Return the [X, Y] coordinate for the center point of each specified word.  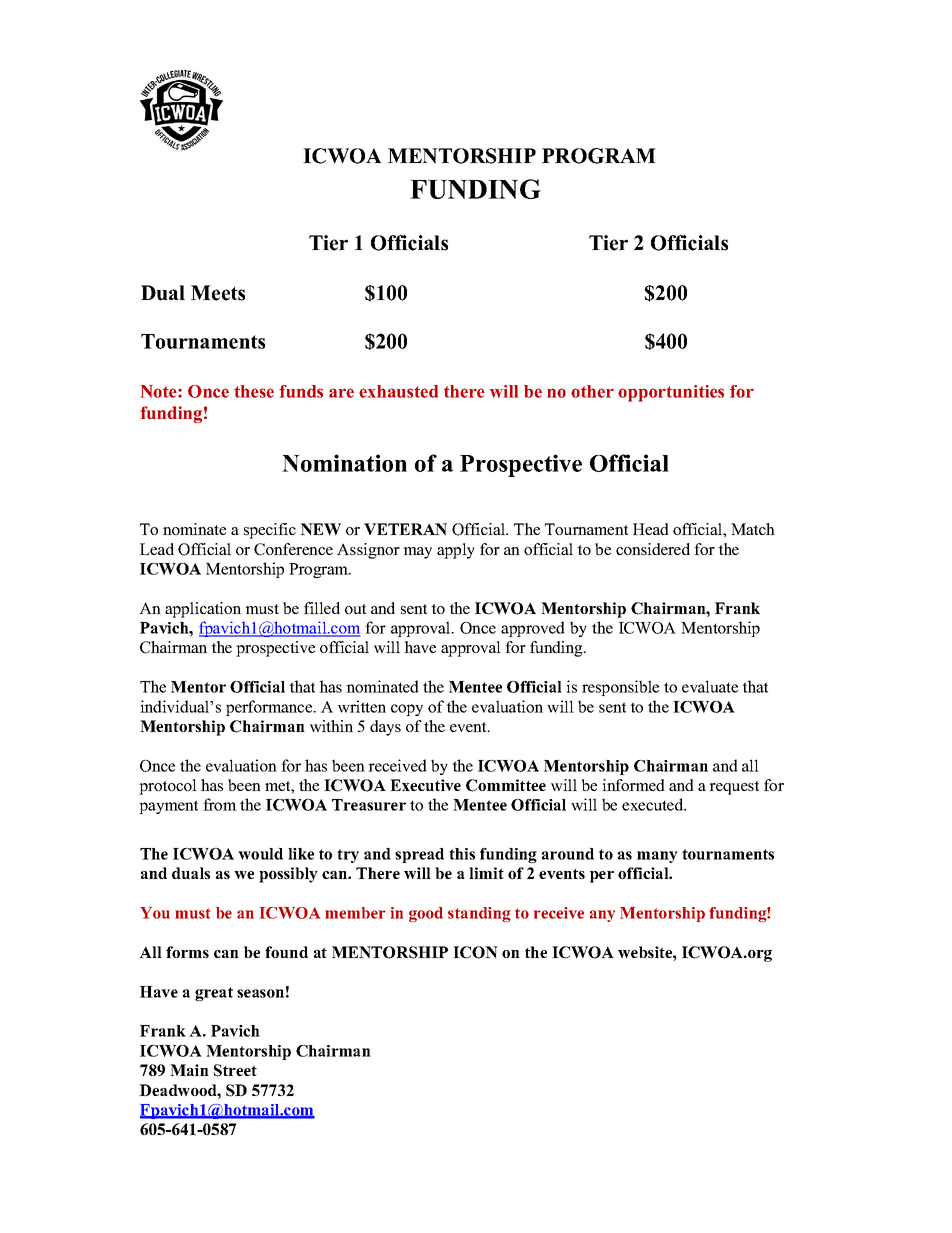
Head [651, 529]
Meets [218, 293]
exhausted [398, 391]
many [657, 857]
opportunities [671, 393]
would [260, 854]
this [462, 854]
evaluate [710, 686]
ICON [475, 952]
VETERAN [405, 529]
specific [270, 531]
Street [235, 1070]
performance [270, 708]
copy [407, 710]
